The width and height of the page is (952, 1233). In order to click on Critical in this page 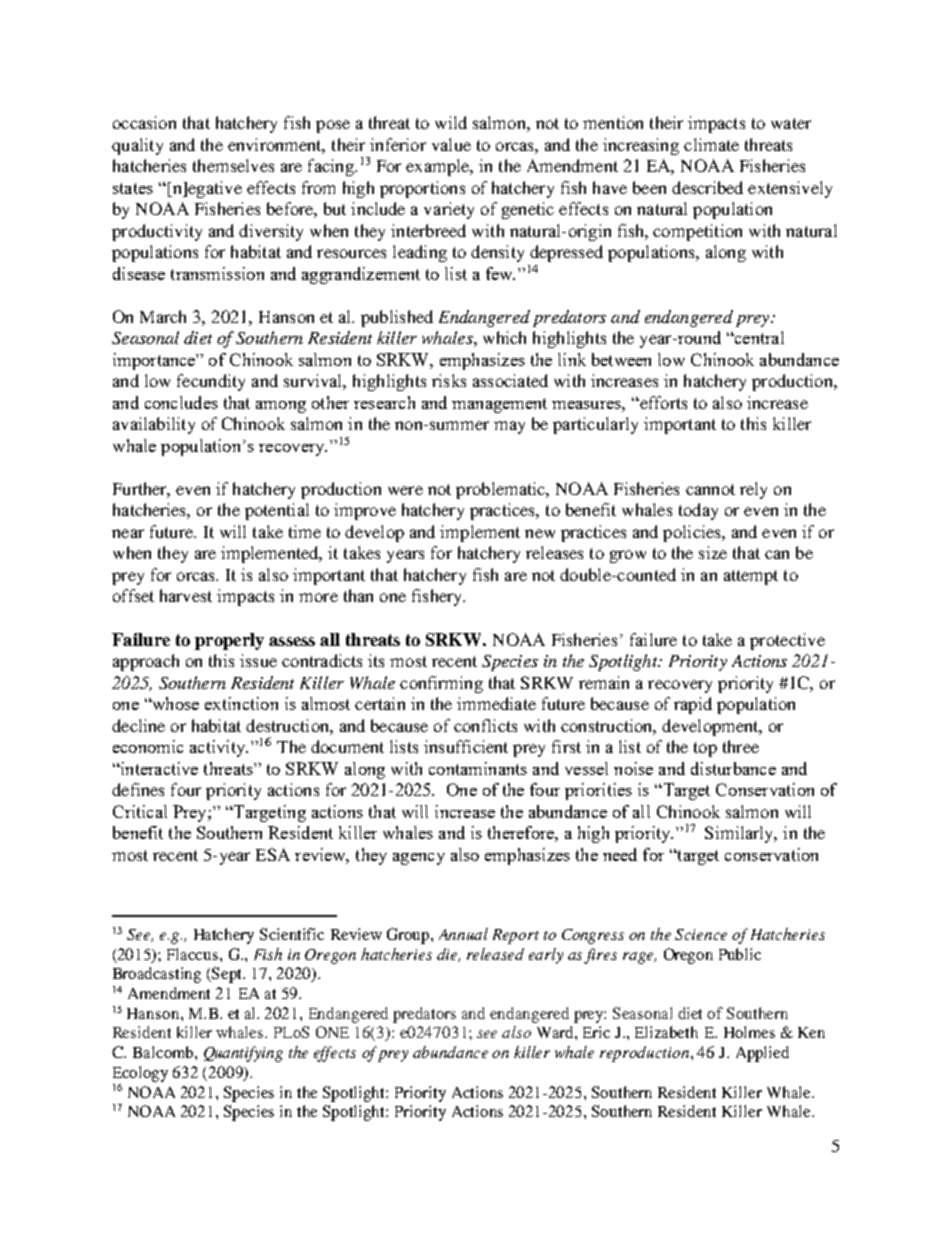, I will do `click(140, 811)`.
